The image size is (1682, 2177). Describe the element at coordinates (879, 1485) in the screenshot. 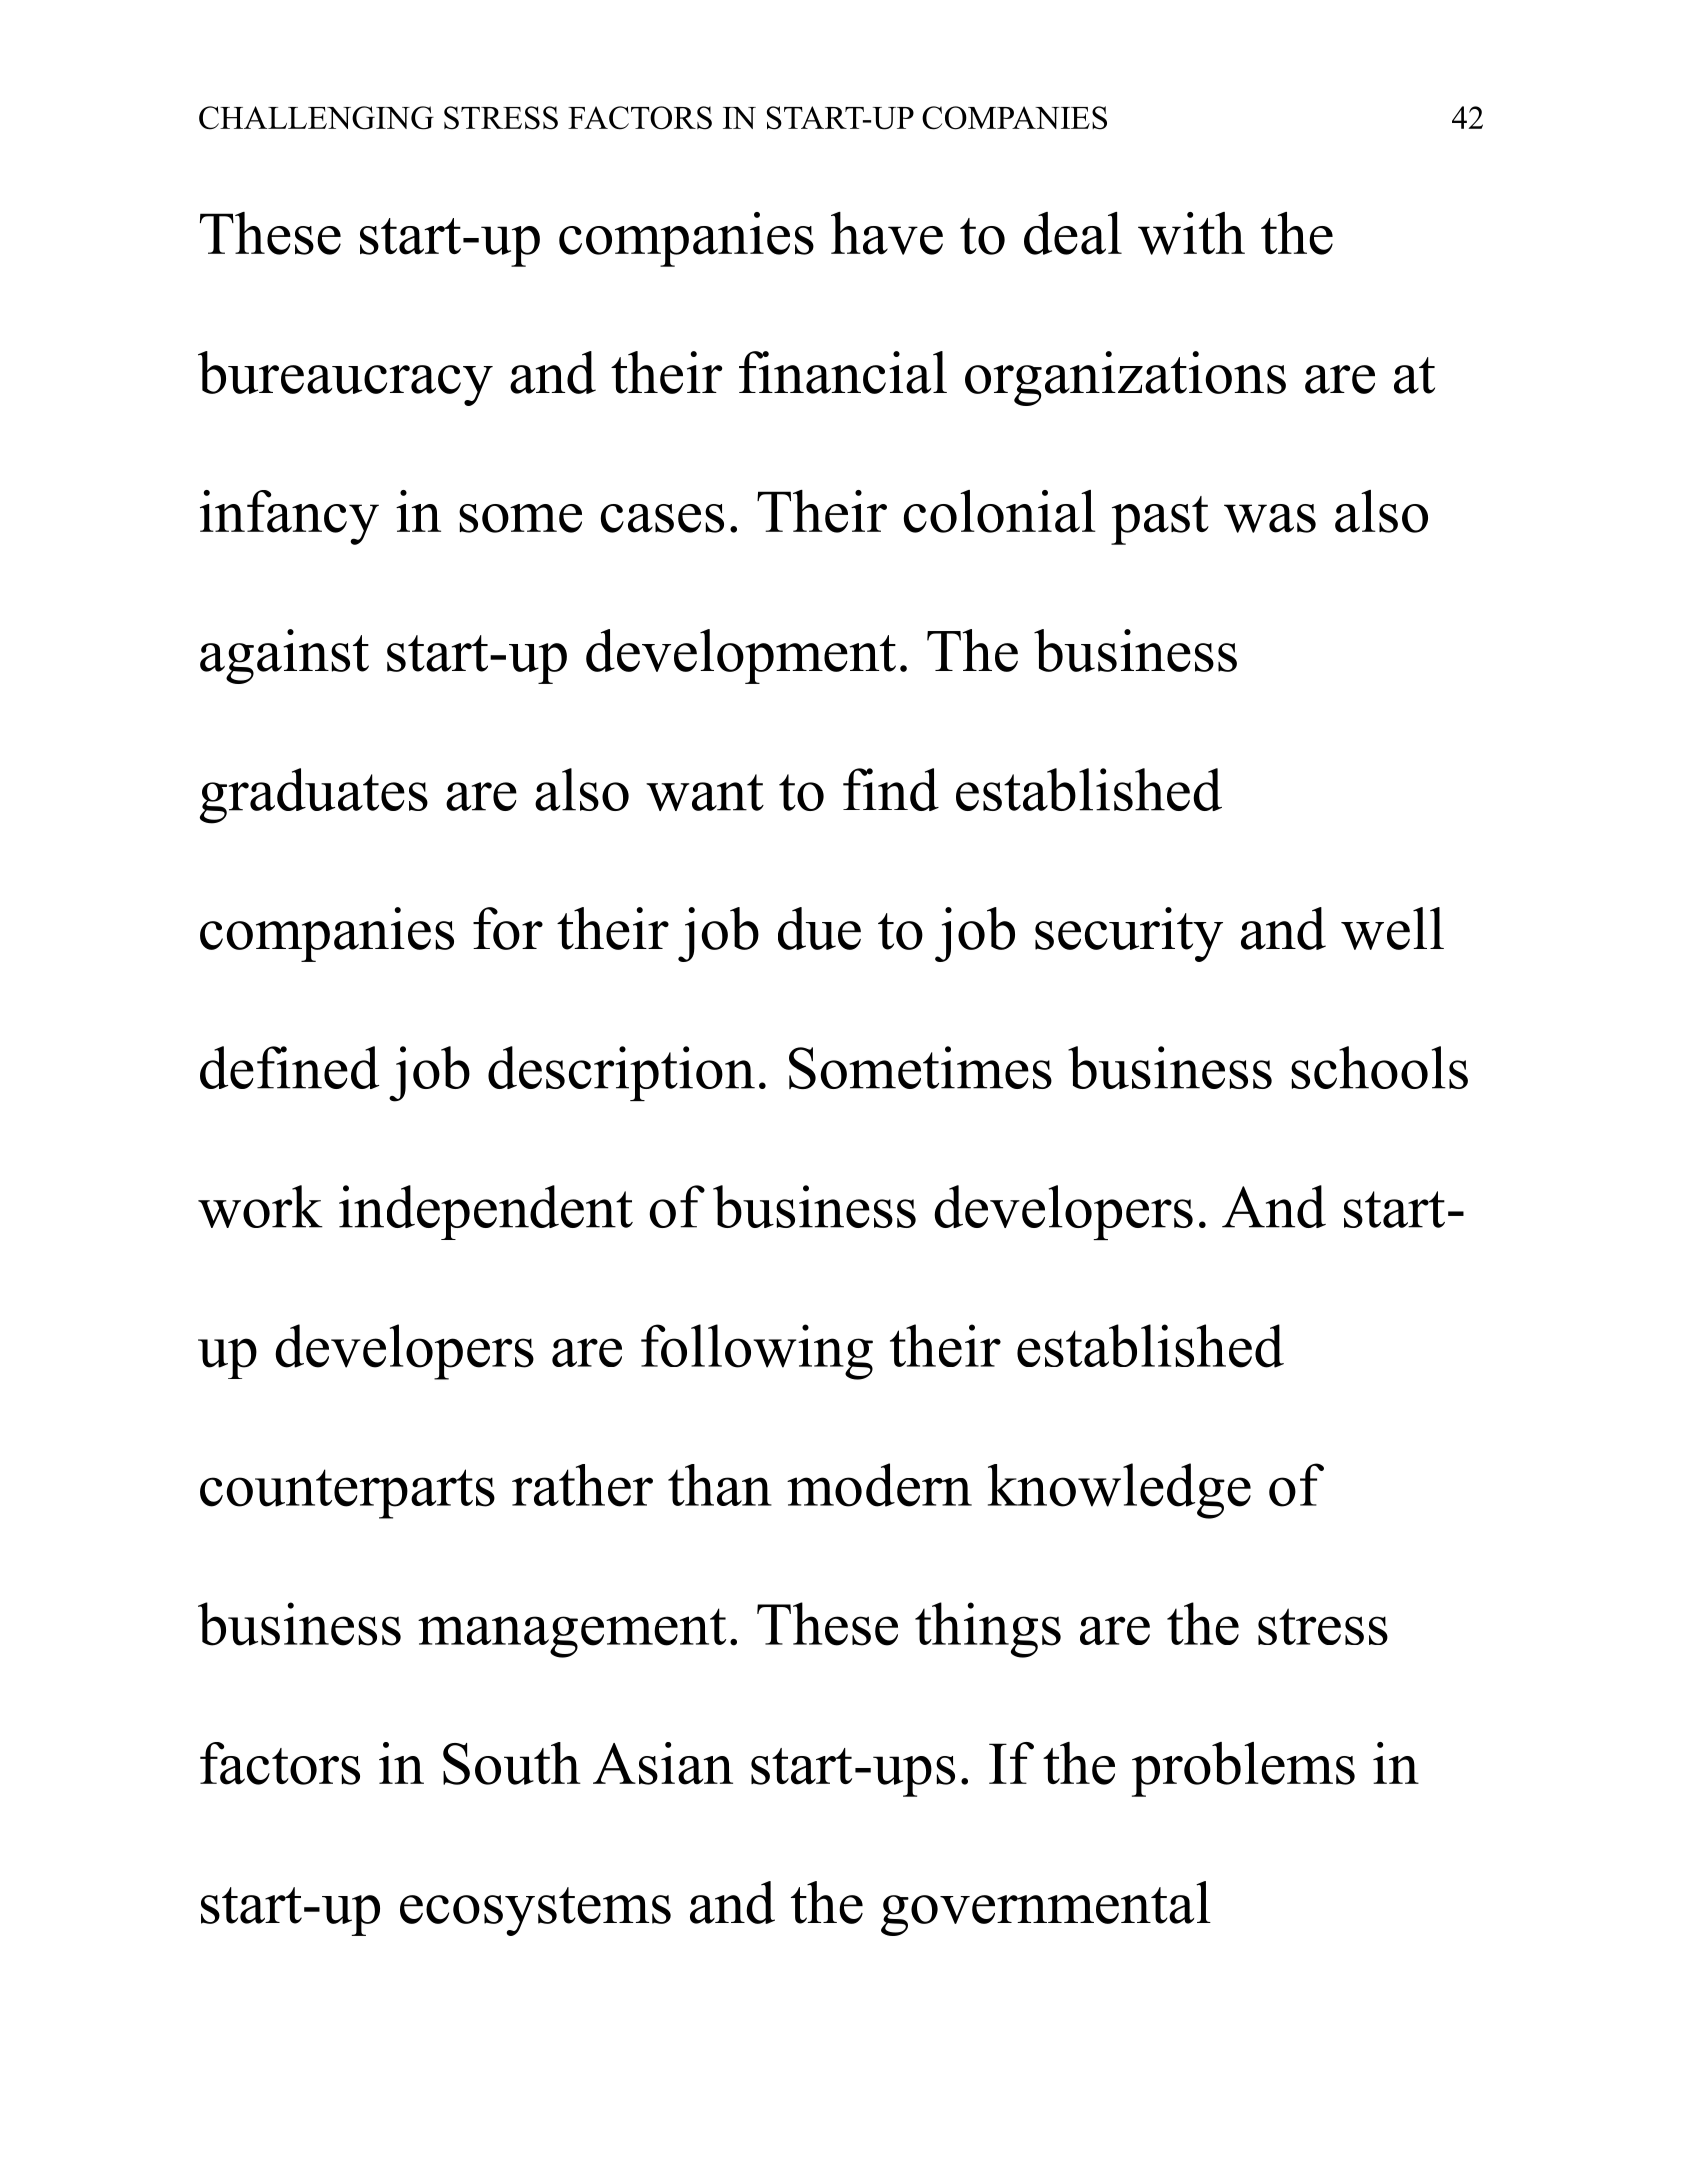

I see `modern` at that location.
